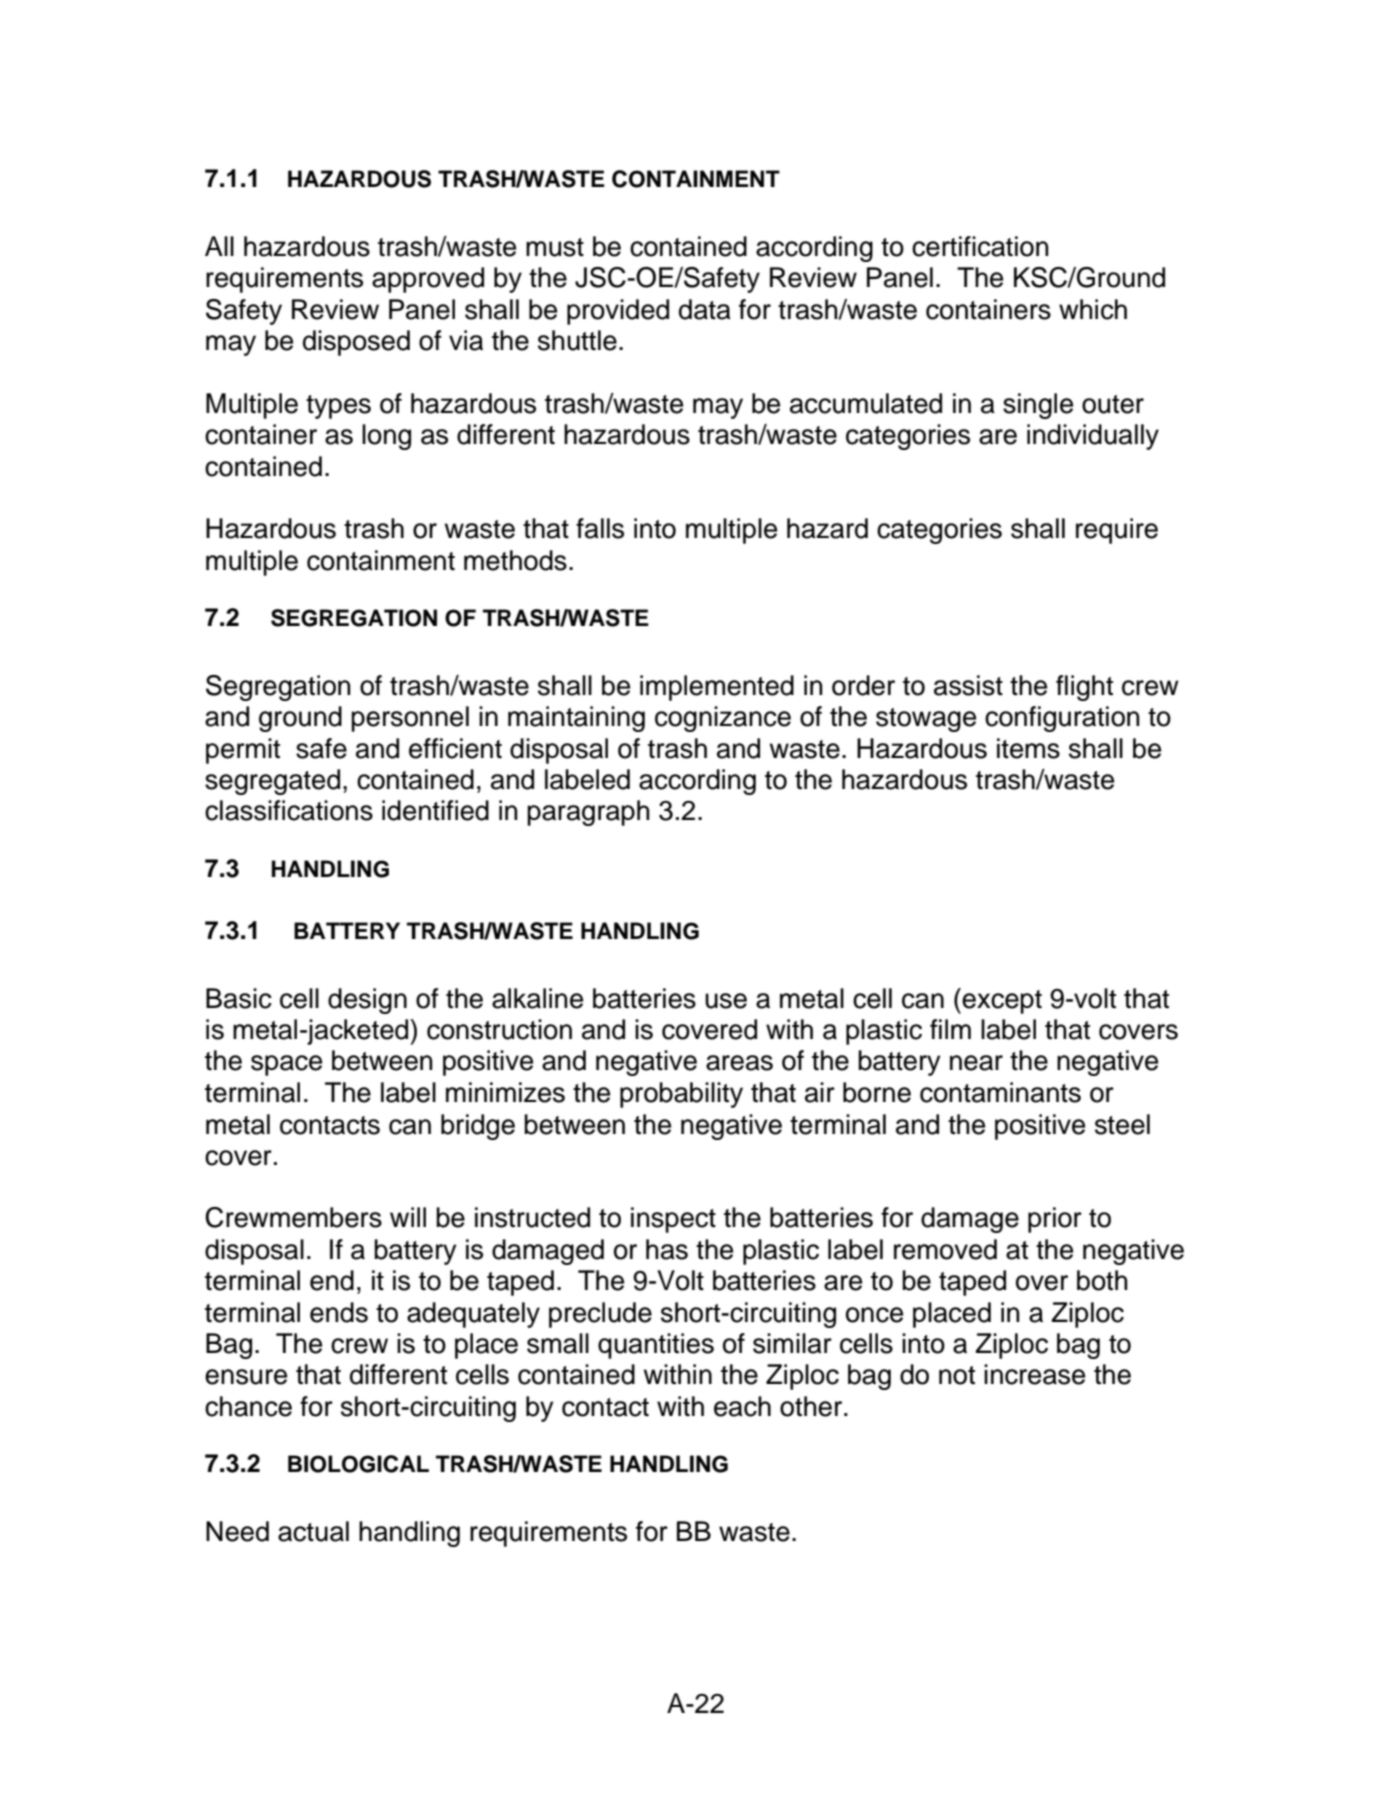 The image size is (1392, 1801). I want to click on certification, so click(980, 246).
